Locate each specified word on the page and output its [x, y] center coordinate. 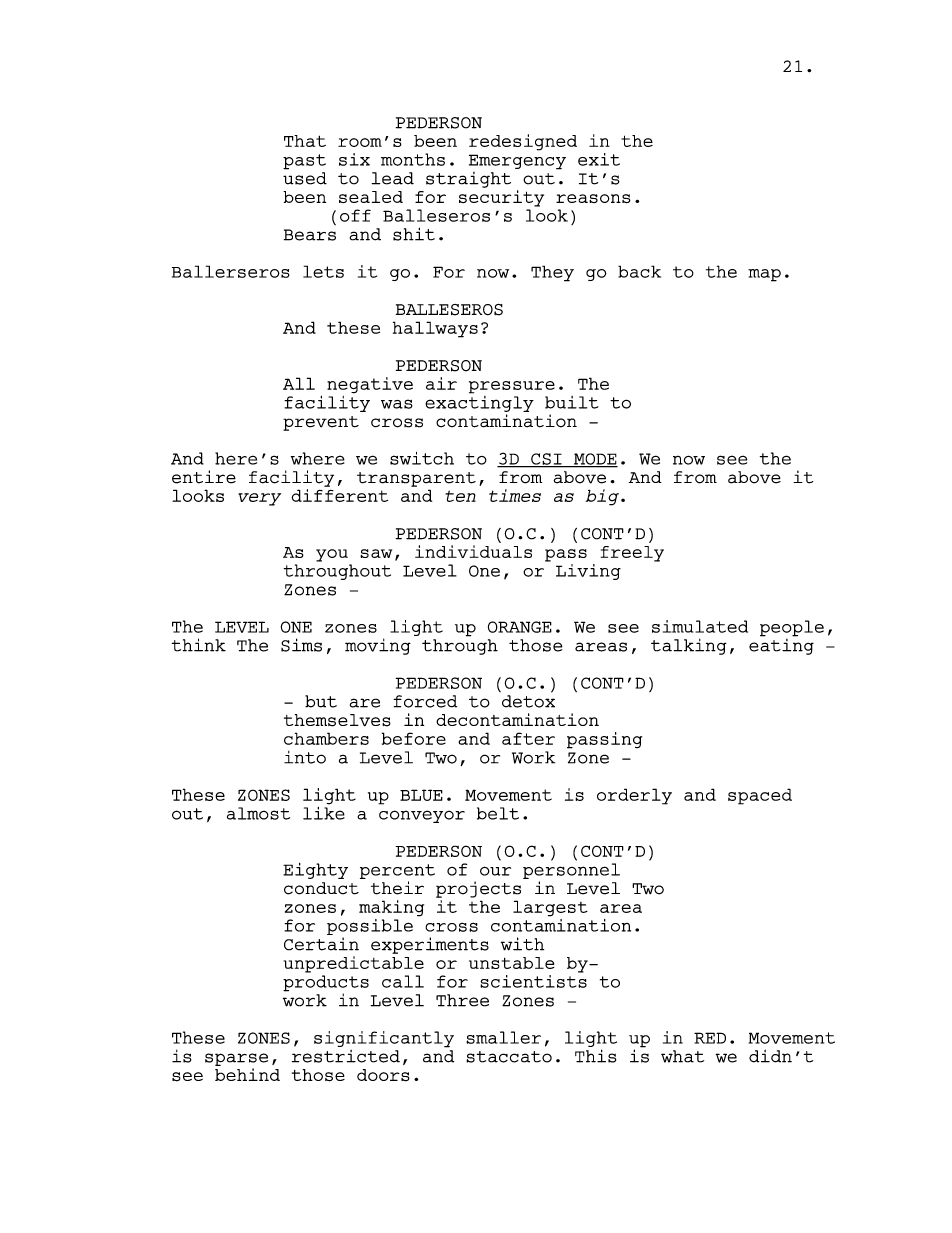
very [259, 499]
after [528, 738]
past [304, 162]
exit [599, 159]
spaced [760, 796]
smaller [503, 1037]
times [515, 495]
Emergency [517, 162]
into [305, 757]
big [602, 497]
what [682, 1056]
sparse [236, 1059]
